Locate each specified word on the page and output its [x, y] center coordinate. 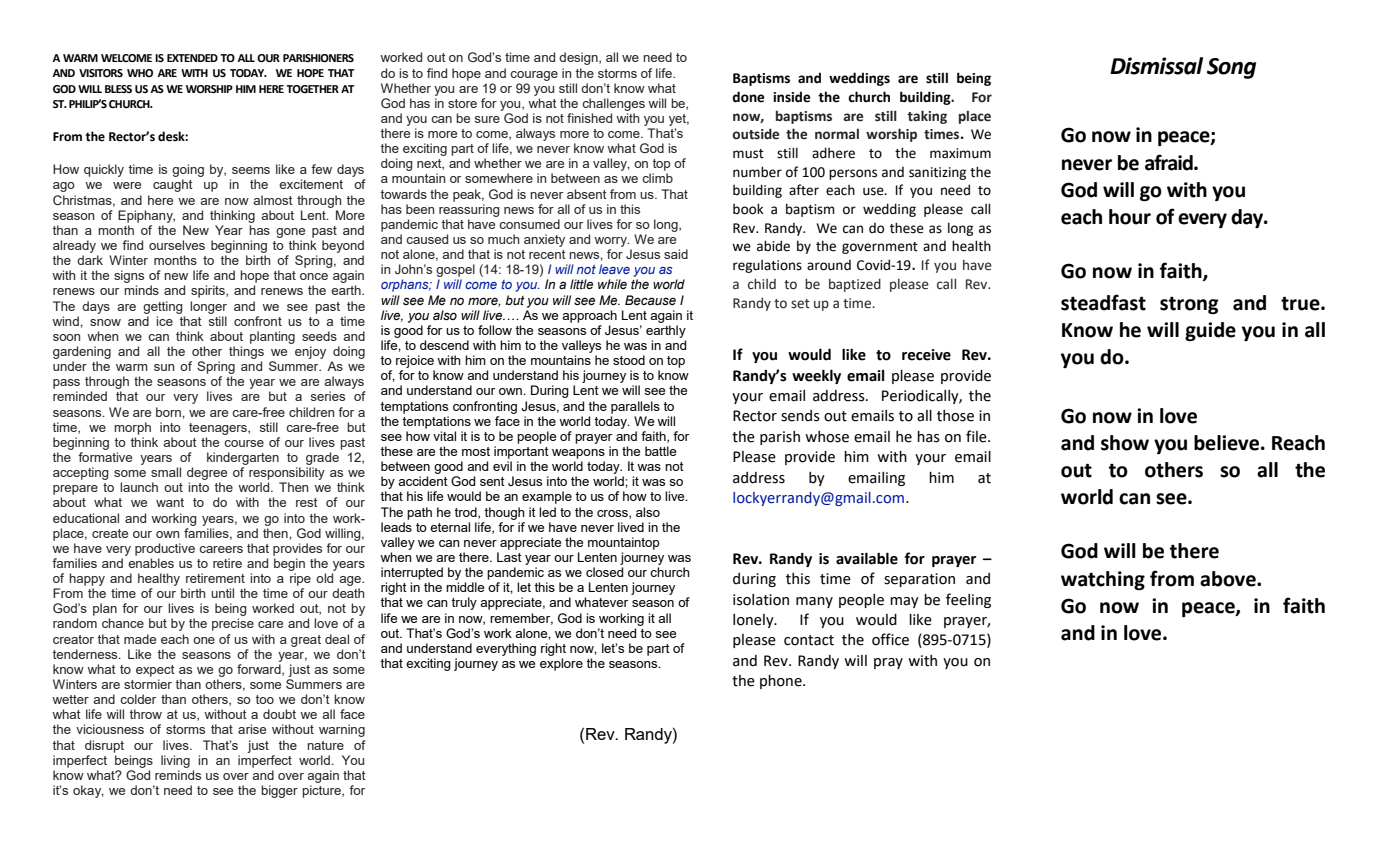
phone [782, 682]
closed [604, 572]
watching [1103, 580]
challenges [613, 104]
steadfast [1103, 302]
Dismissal [1156, 66]
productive [165, 549]
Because [650, 300]
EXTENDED [192, 58]
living [175, 761]
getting [163, 307]
